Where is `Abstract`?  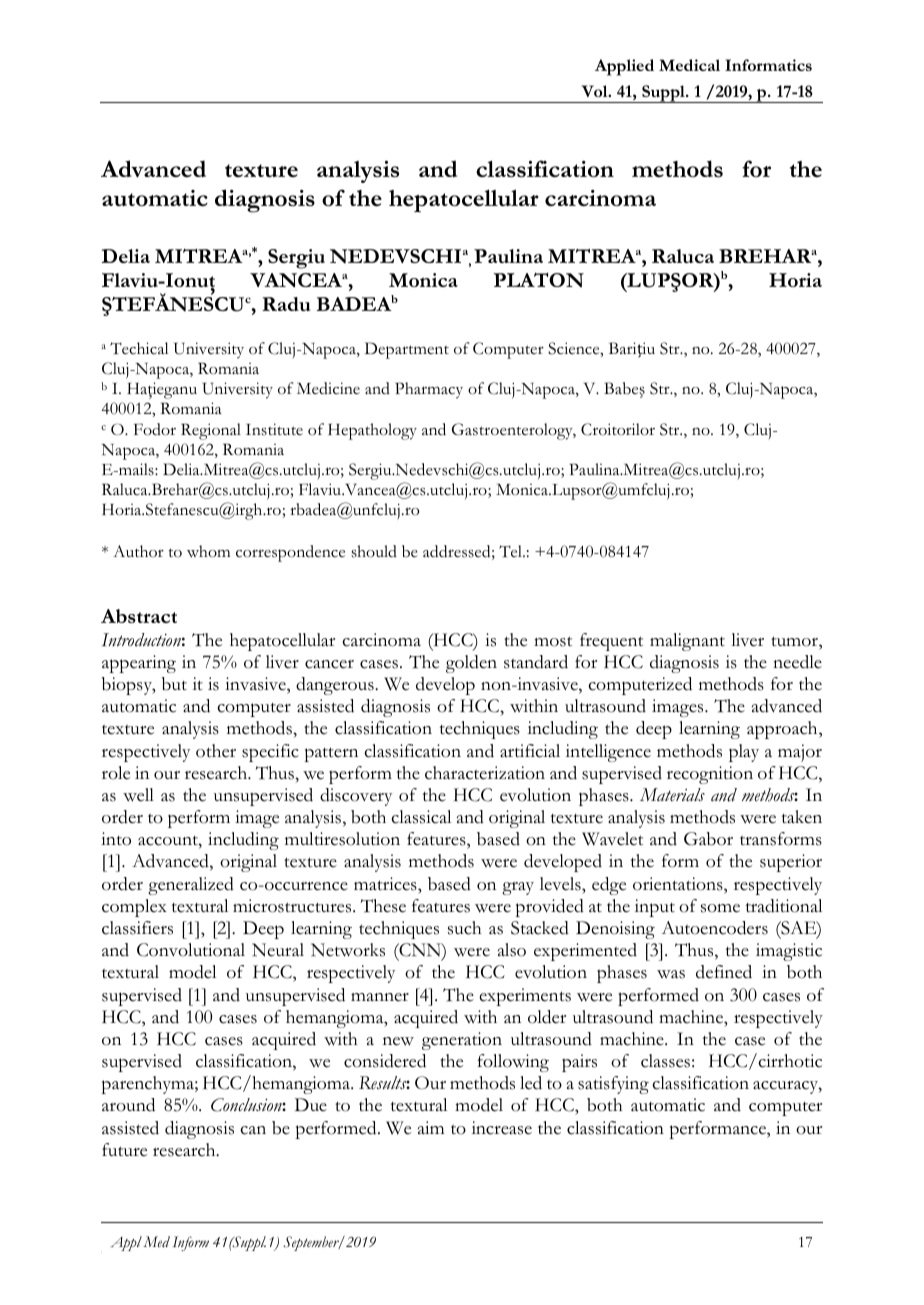 Abstract is located at coordinates (139, 616).
